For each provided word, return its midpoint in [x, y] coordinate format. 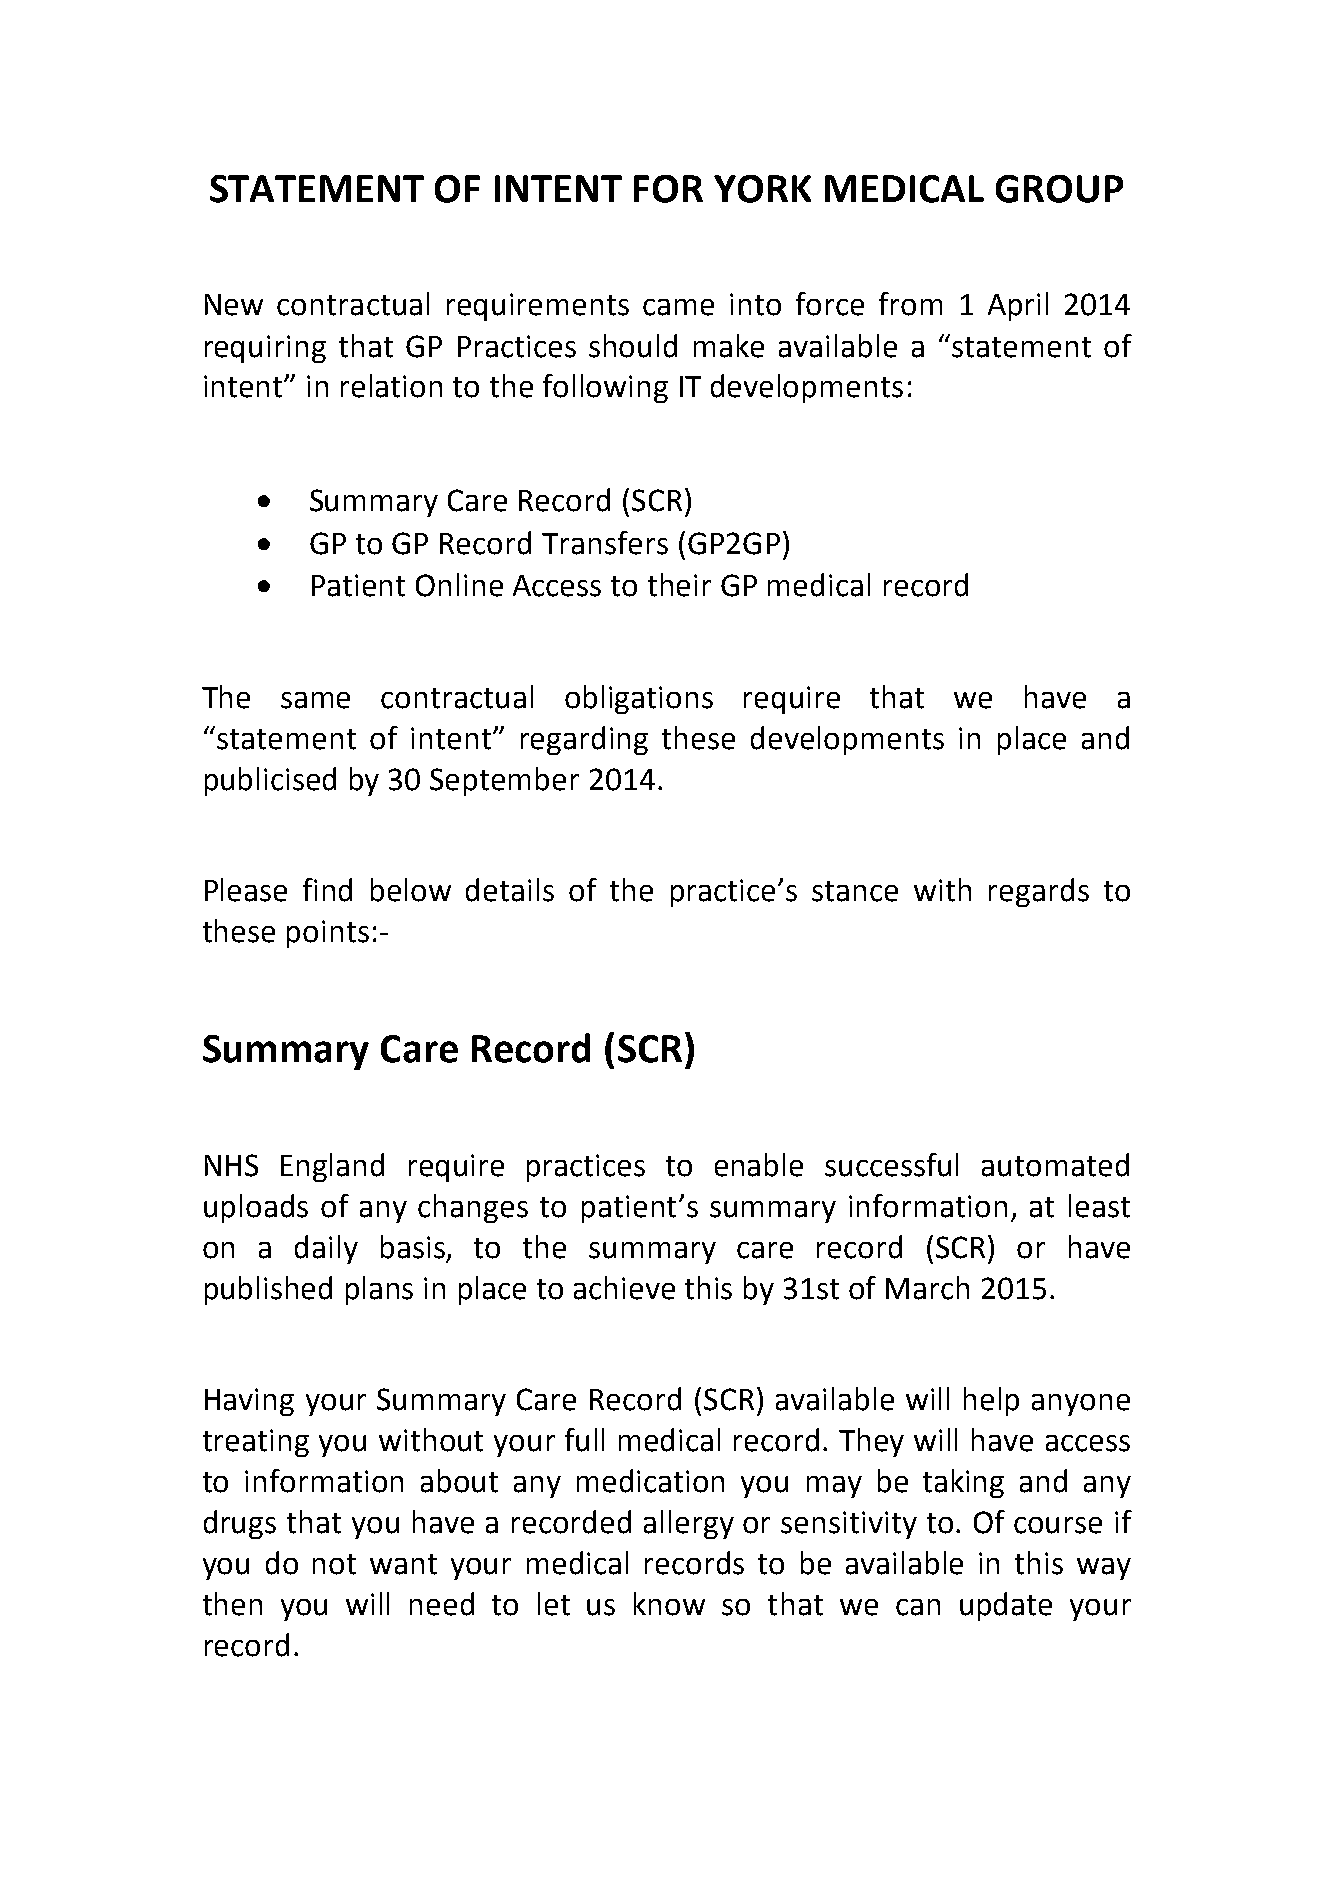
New [234, 305]
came [678, 307]
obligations [639, 699]
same [315, 700]
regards [1039, 892]
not [334, 1564]
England [332, 1167]
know [669, 1604]
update [1006, 1606]
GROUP [1059, 189]
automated [1055, 1165]
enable [759, 1165]
